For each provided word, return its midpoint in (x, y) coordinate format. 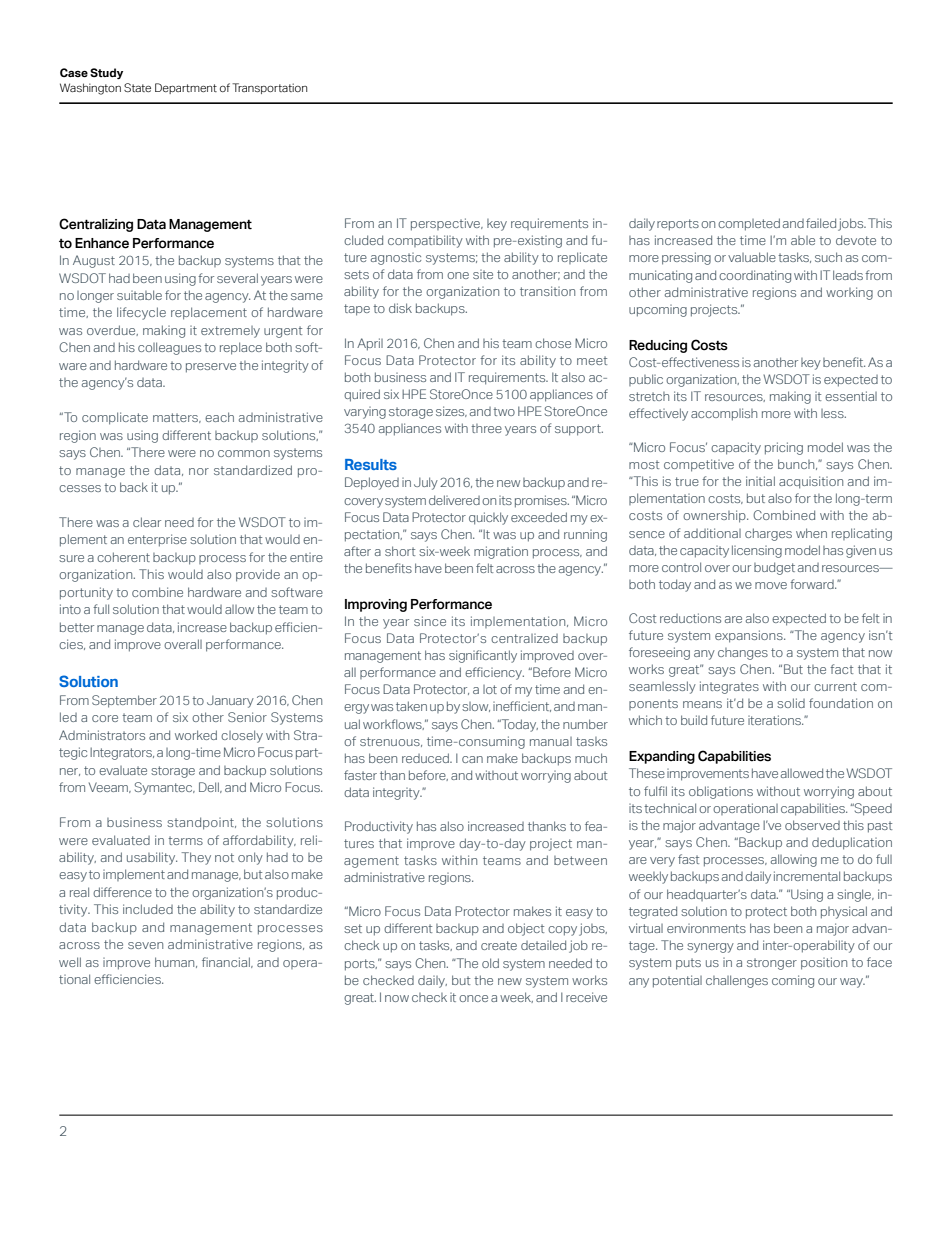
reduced (426, 758)
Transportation (269, 88)
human (176, 962)
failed (821, 223)
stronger (772, 964)
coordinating (755, 276)
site (483, 274)
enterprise (157, 540)
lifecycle (141, 313)
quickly (488, 518)
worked (196, 735)
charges (768, 534)
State (137, 87)
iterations (775, 720)
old (490, 963)
